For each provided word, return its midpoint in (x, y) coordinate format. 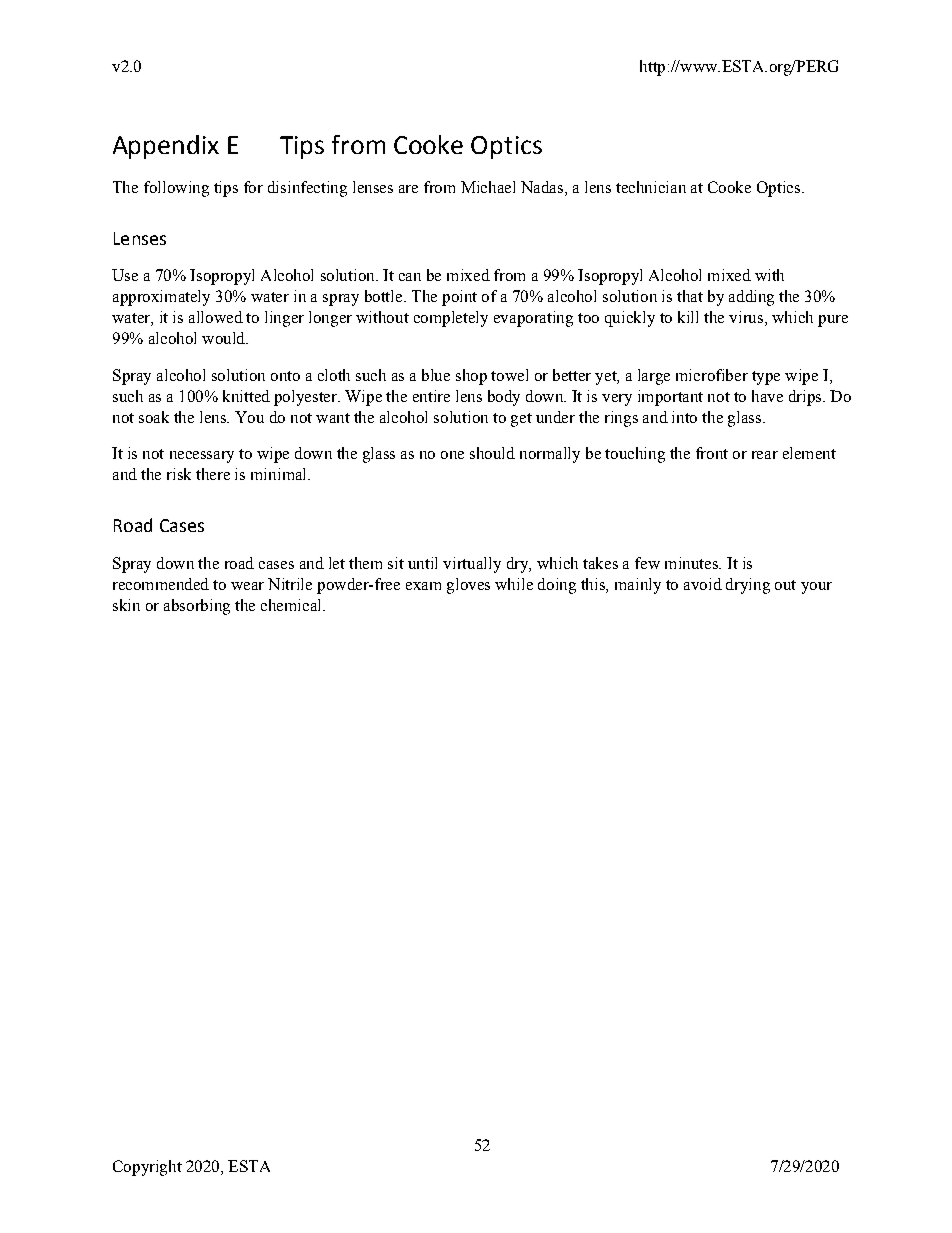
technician (651, 187)
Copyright (147, 1168)
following (176, 189)
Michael (488, 187)
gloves (468, 586)
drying (748, 586)
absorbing (197, 607)
